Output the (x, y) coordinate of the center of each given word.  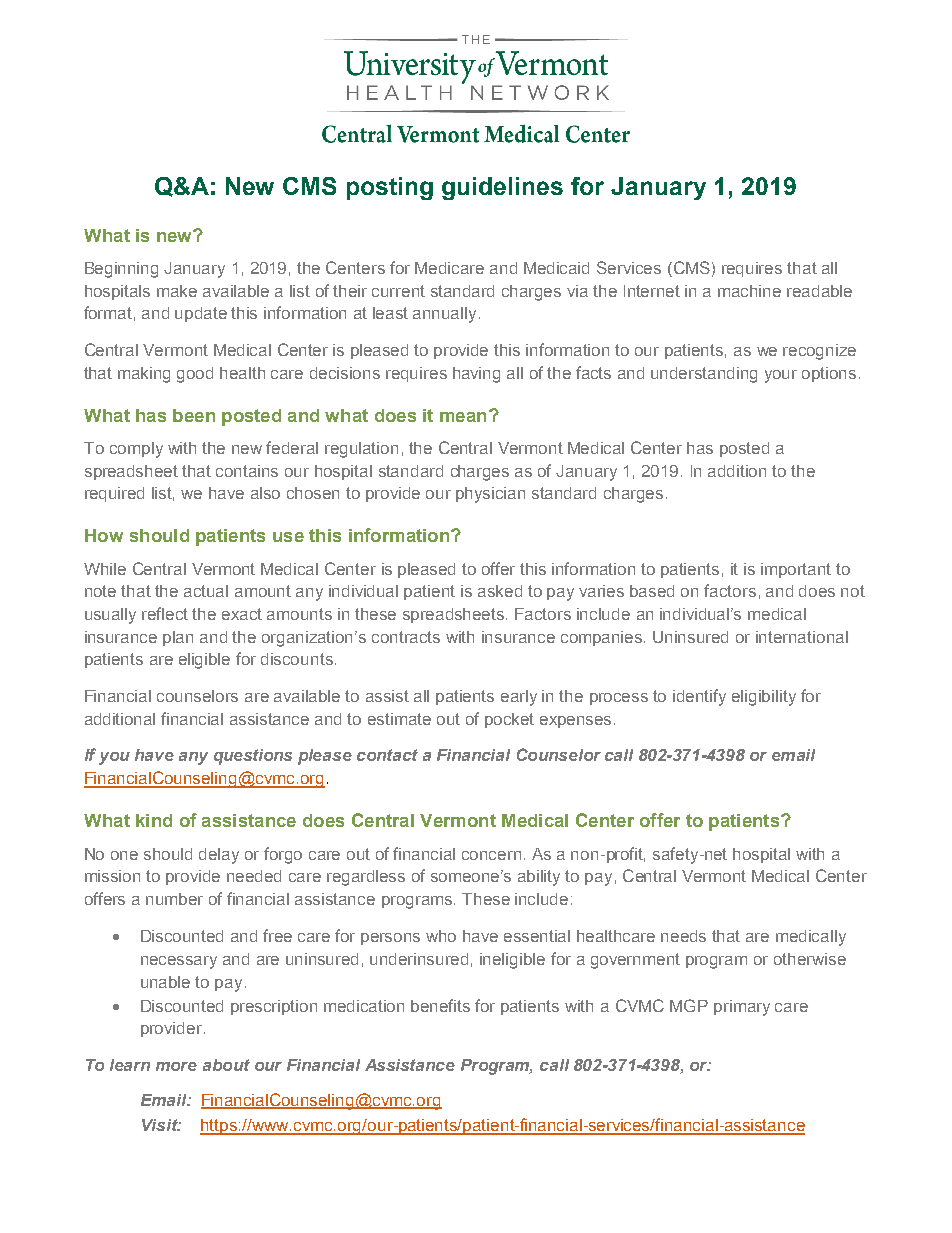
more (176, 1066)
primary (742, 1008)
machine (749, 291)
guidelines (502, 188)
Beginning (121, 270)
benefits (440, 1005)
